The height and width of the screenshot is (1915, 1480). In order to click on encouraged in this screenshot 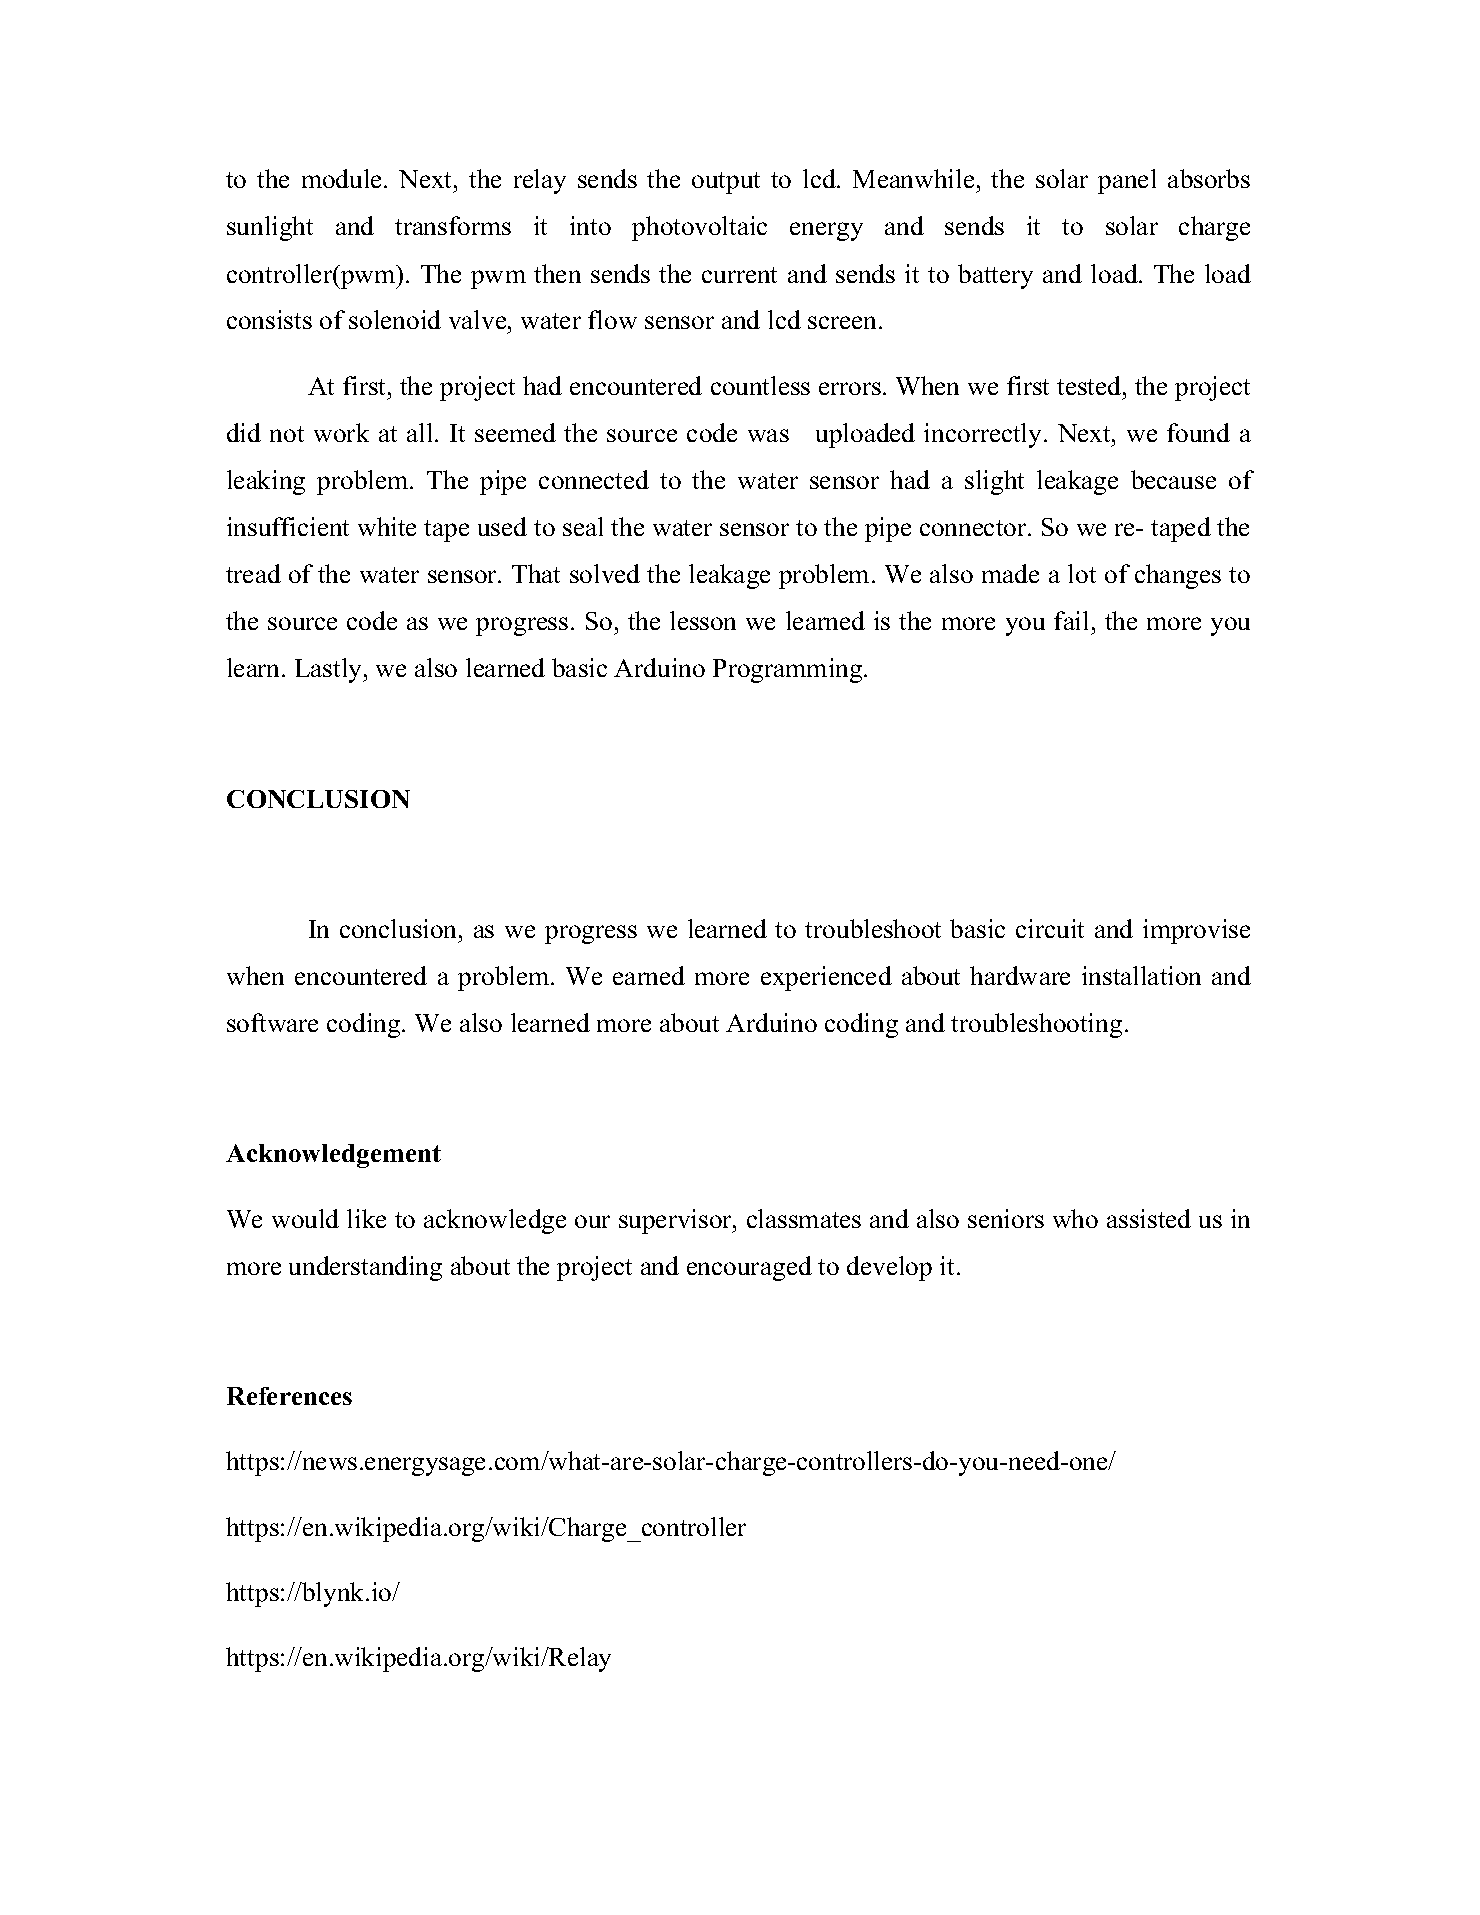, I will do `click(749, 1268)`.
